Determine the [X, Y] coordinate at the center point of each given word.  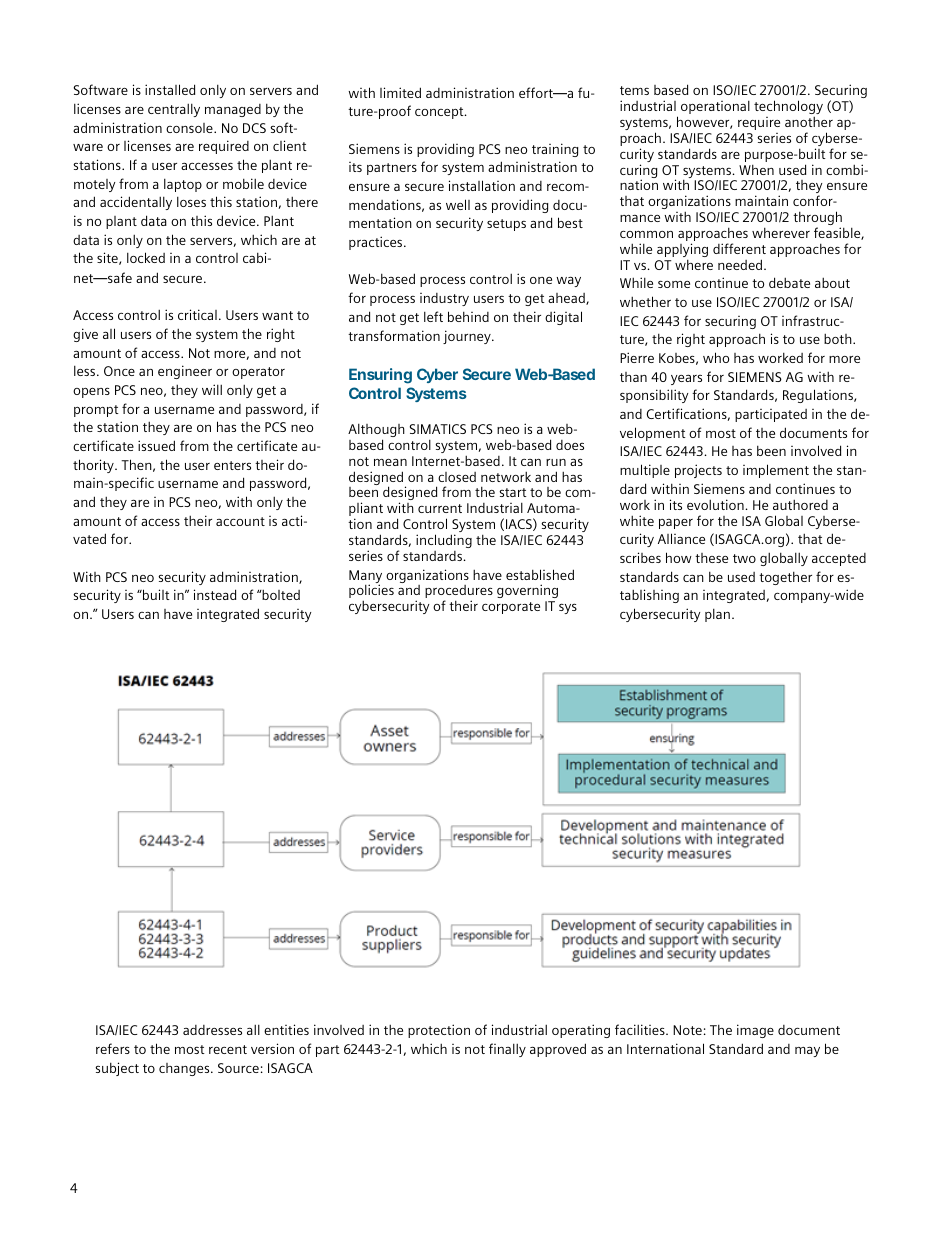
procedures [459, 593]
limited [400, 92]
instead [215, 594]
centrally [174, 110]
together [785, 578]
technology [788, 108]
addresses [212, 1030]
